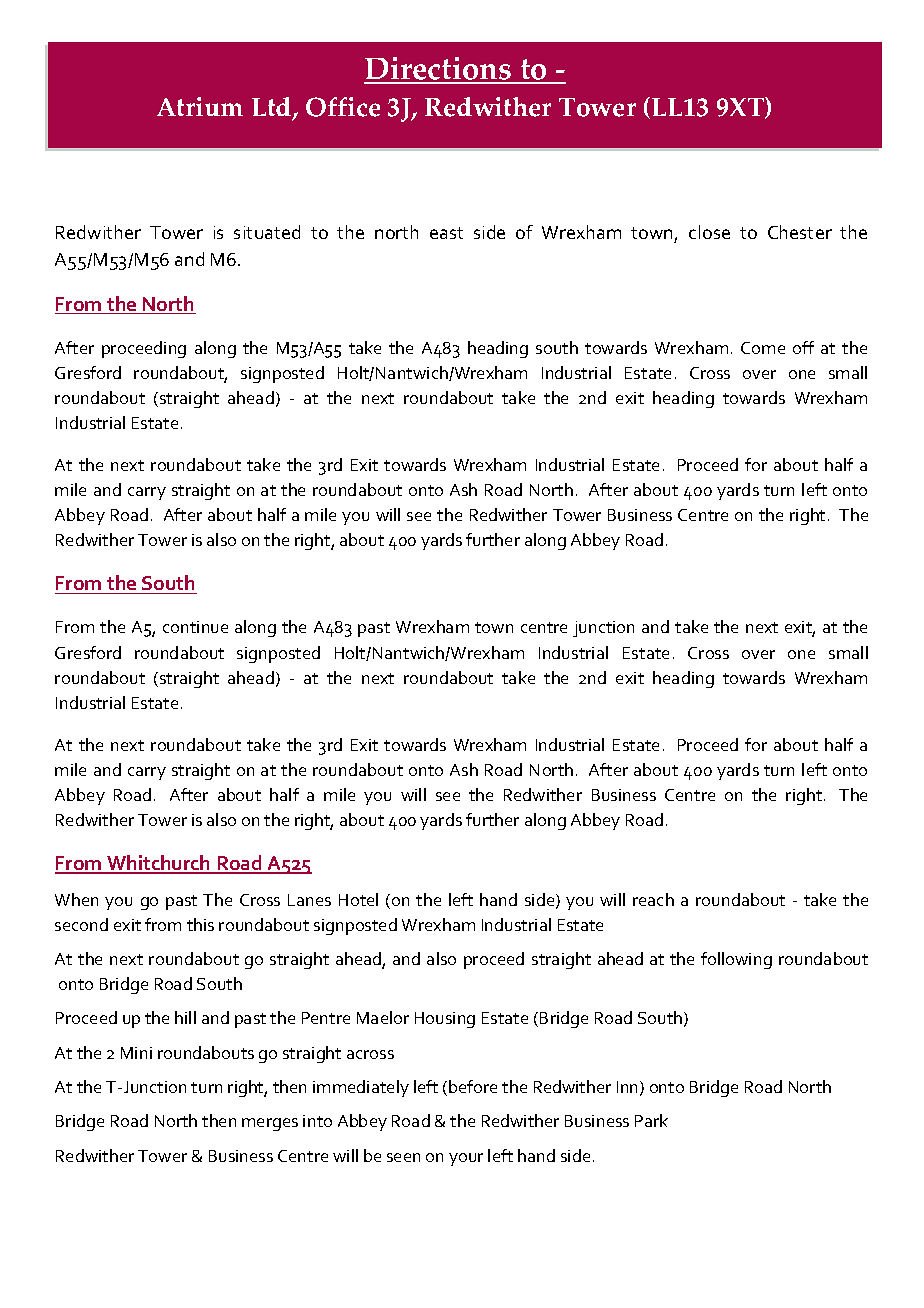  I want to click on Hotel, so click(358, 899).
